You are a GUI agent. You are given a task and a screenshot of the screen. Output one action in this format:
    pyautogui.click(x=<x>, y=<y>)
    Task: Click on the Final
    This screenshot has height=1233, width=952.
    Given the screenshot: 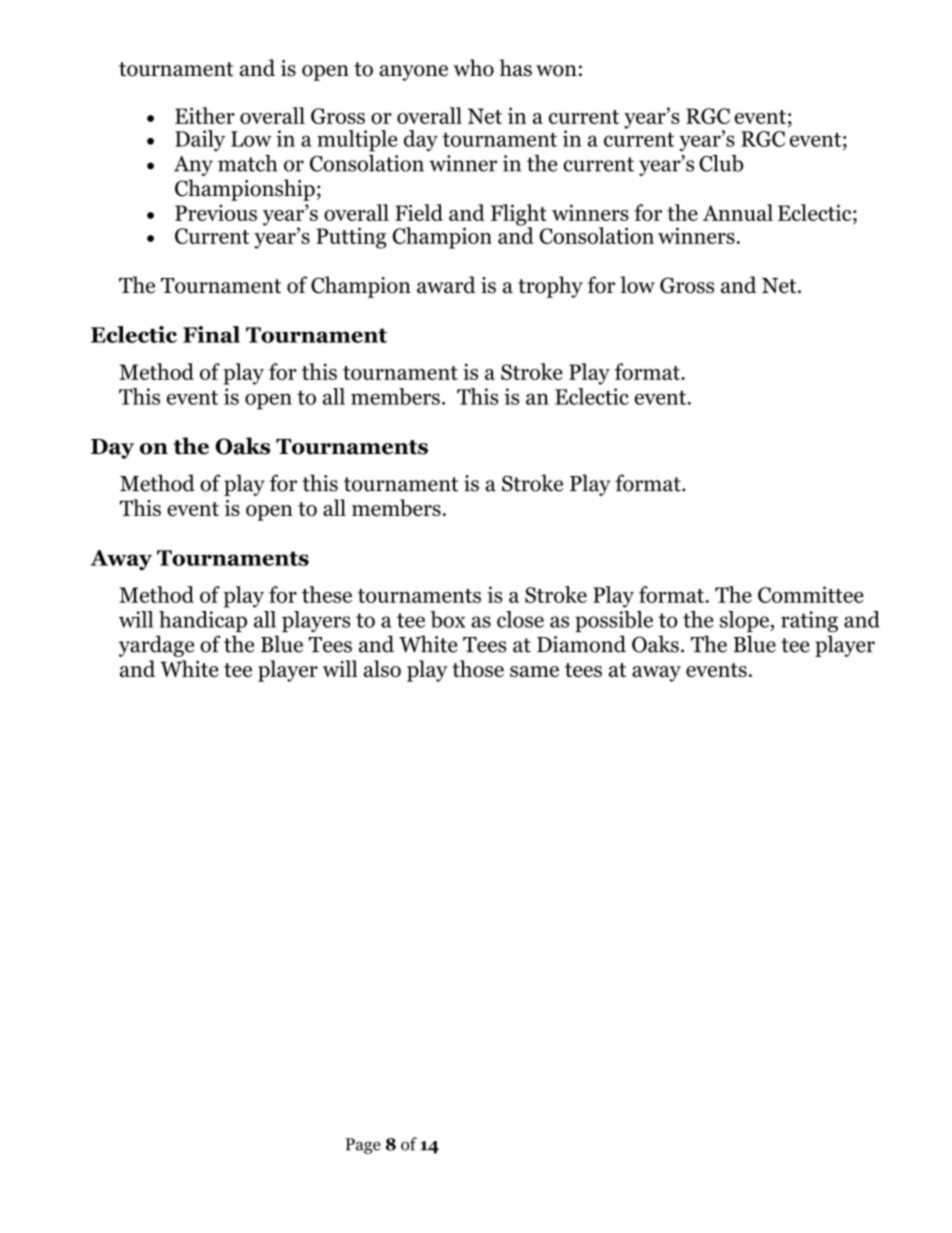 What is the action you would take?
    pyautogui.click(x=211, y=334)
